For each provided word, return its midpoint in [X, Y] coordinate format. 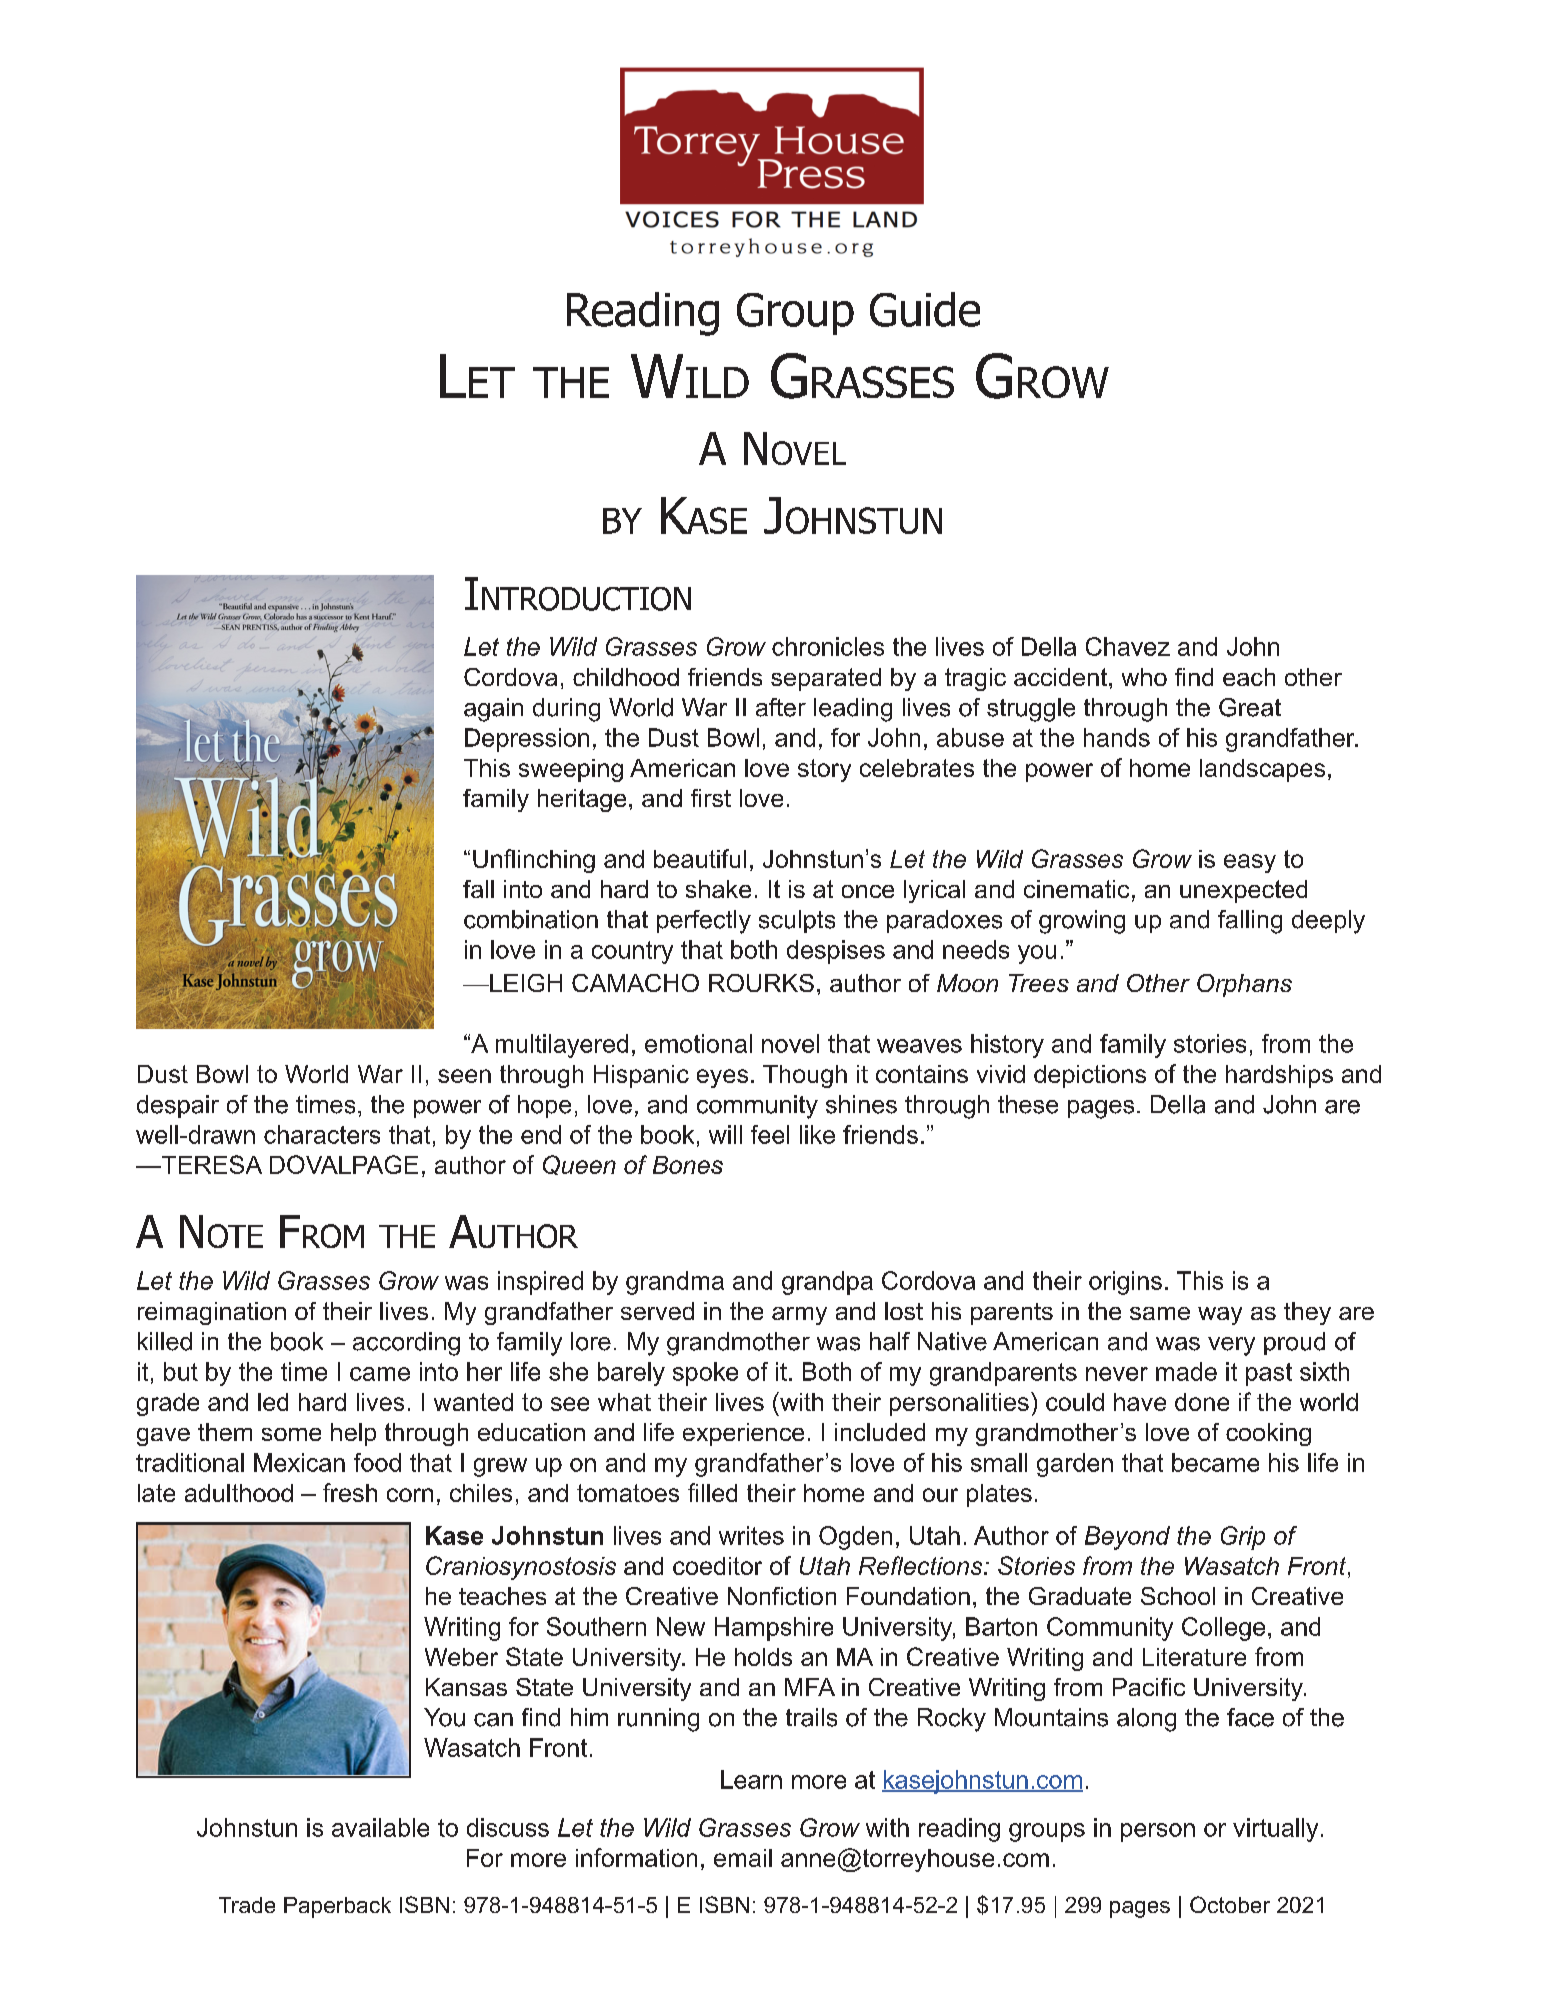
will [725, 1134]
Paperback [337, 1907]
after [781, 707]
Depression [527, 740]
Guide [925, 309]
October [1230, 1904]
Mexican [299, 1462]
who [1144, 677]
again [493, 710]
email [743, 1858]
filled [712, 1492]
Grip [1243, 1538]
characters [322, 1134]
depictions [1090, 1076]
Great [1250, 707]
